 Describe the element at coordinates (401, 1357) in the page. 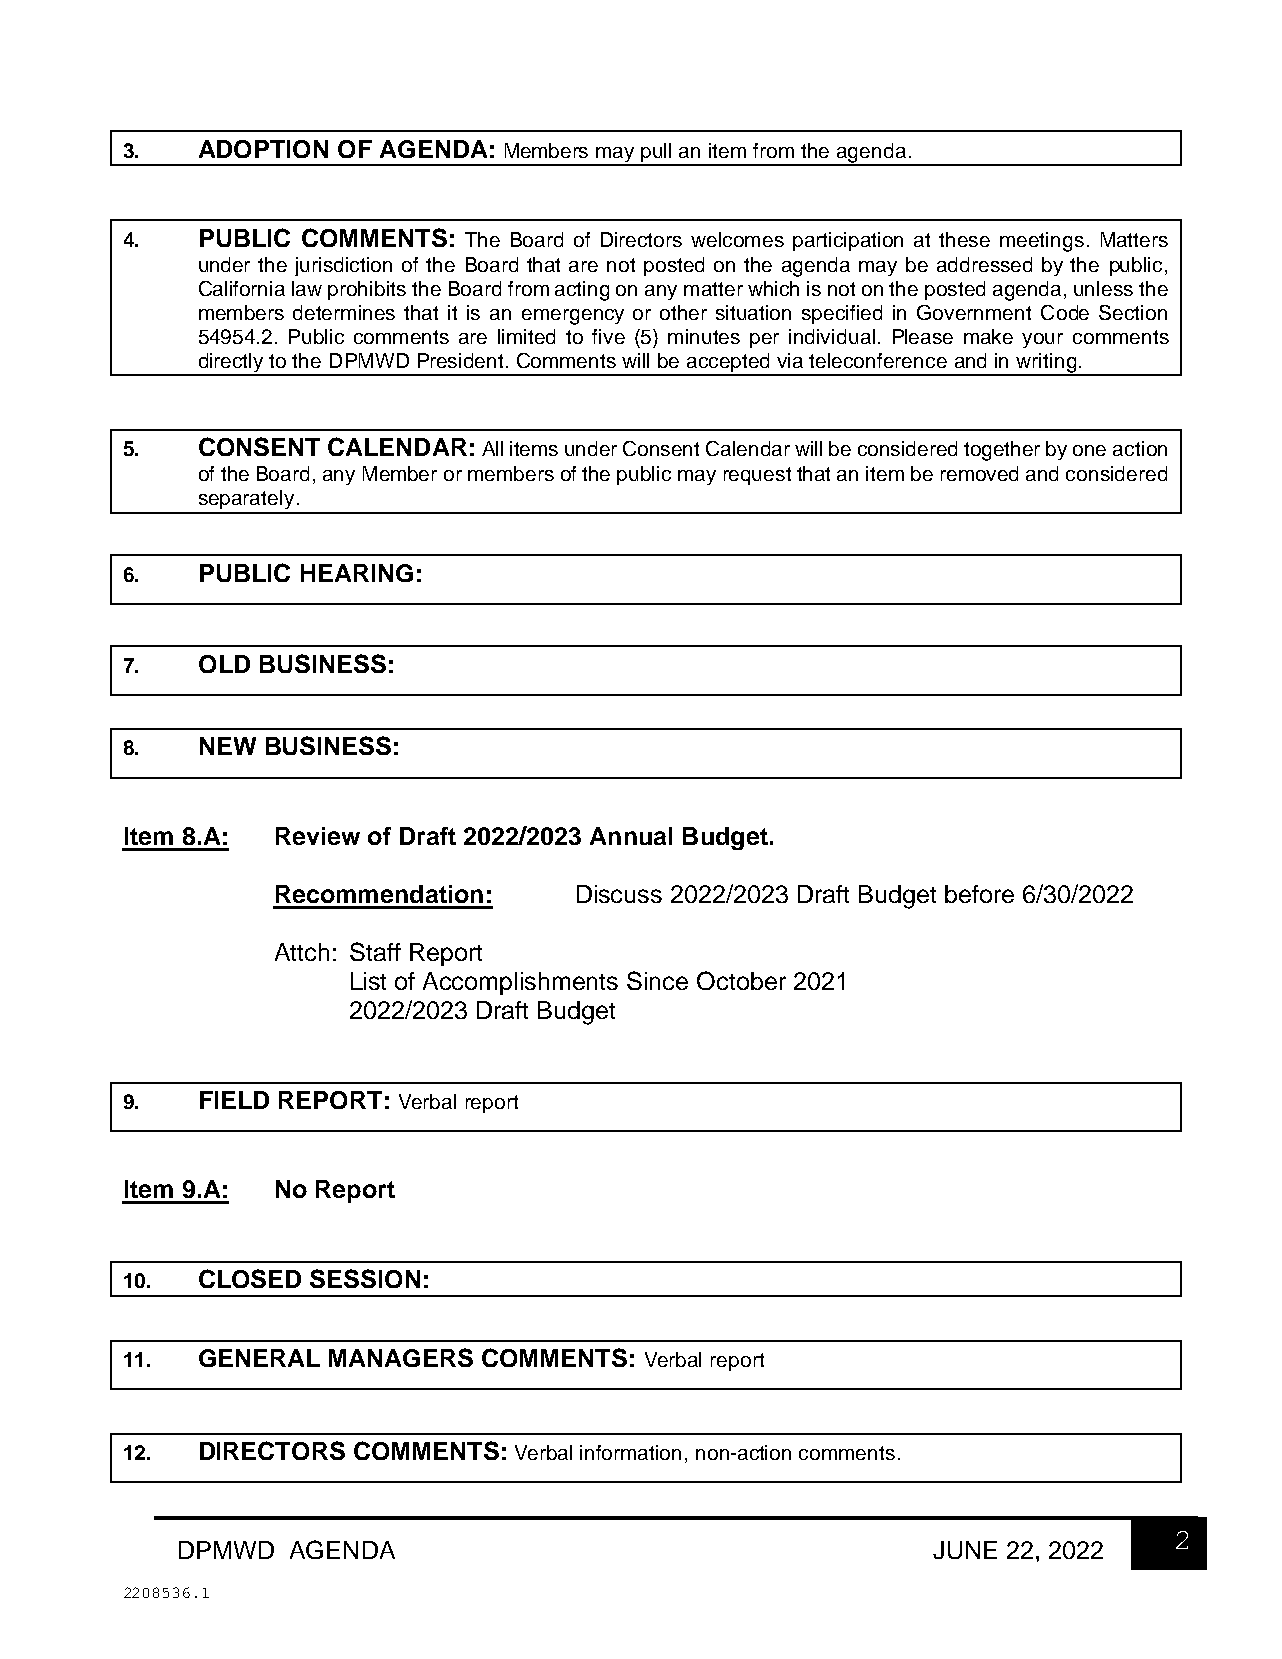

I see `MANAGERS` at that location.
